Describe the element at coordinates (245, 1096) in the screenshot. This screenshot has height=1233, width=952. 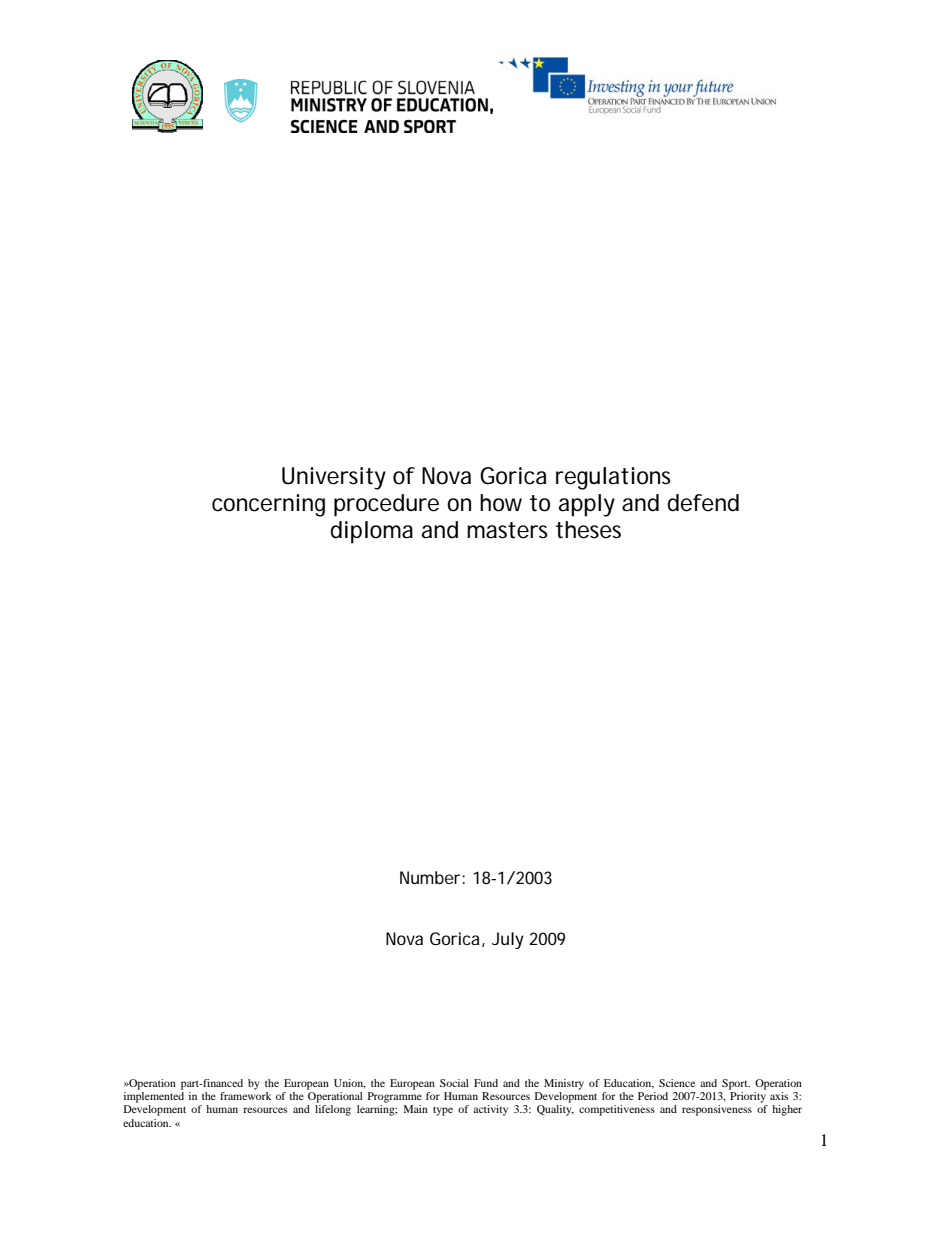
I see `framework` at that location.
